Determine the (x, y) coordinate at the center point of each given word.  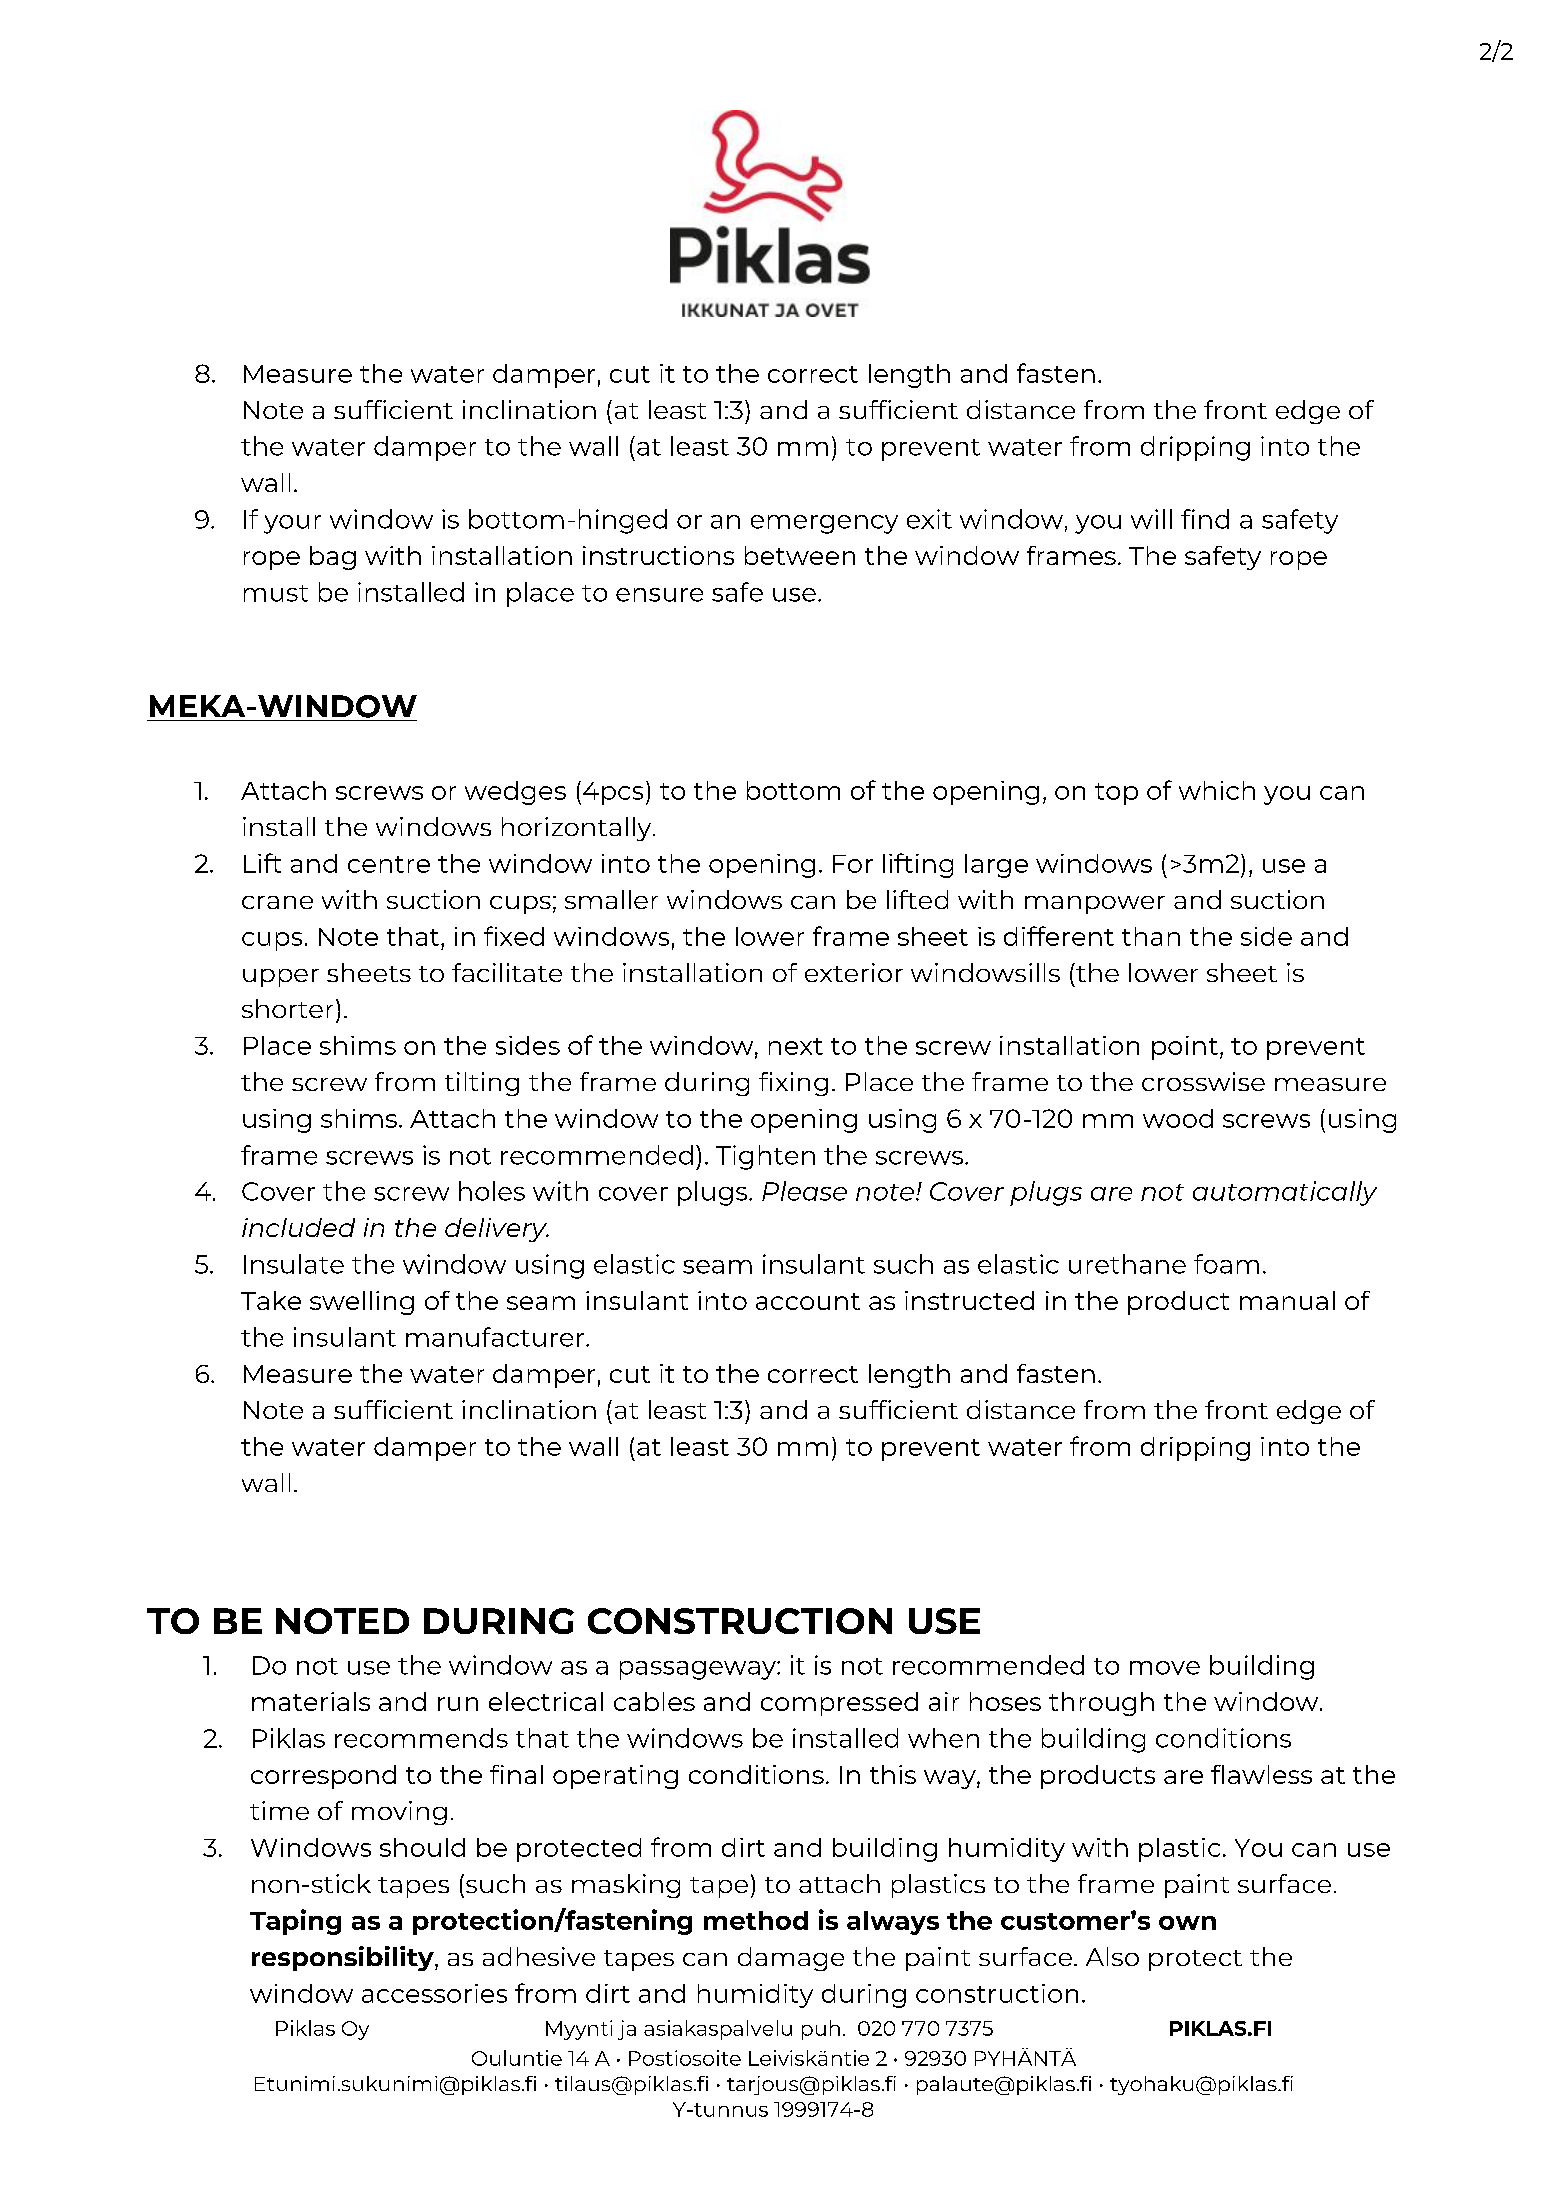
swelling (362, 1303)
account (808, 1301)
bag (333, 558)
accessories (434, 1993)
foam (1226, 1264)
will (1151, 519)
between (800, 555)
